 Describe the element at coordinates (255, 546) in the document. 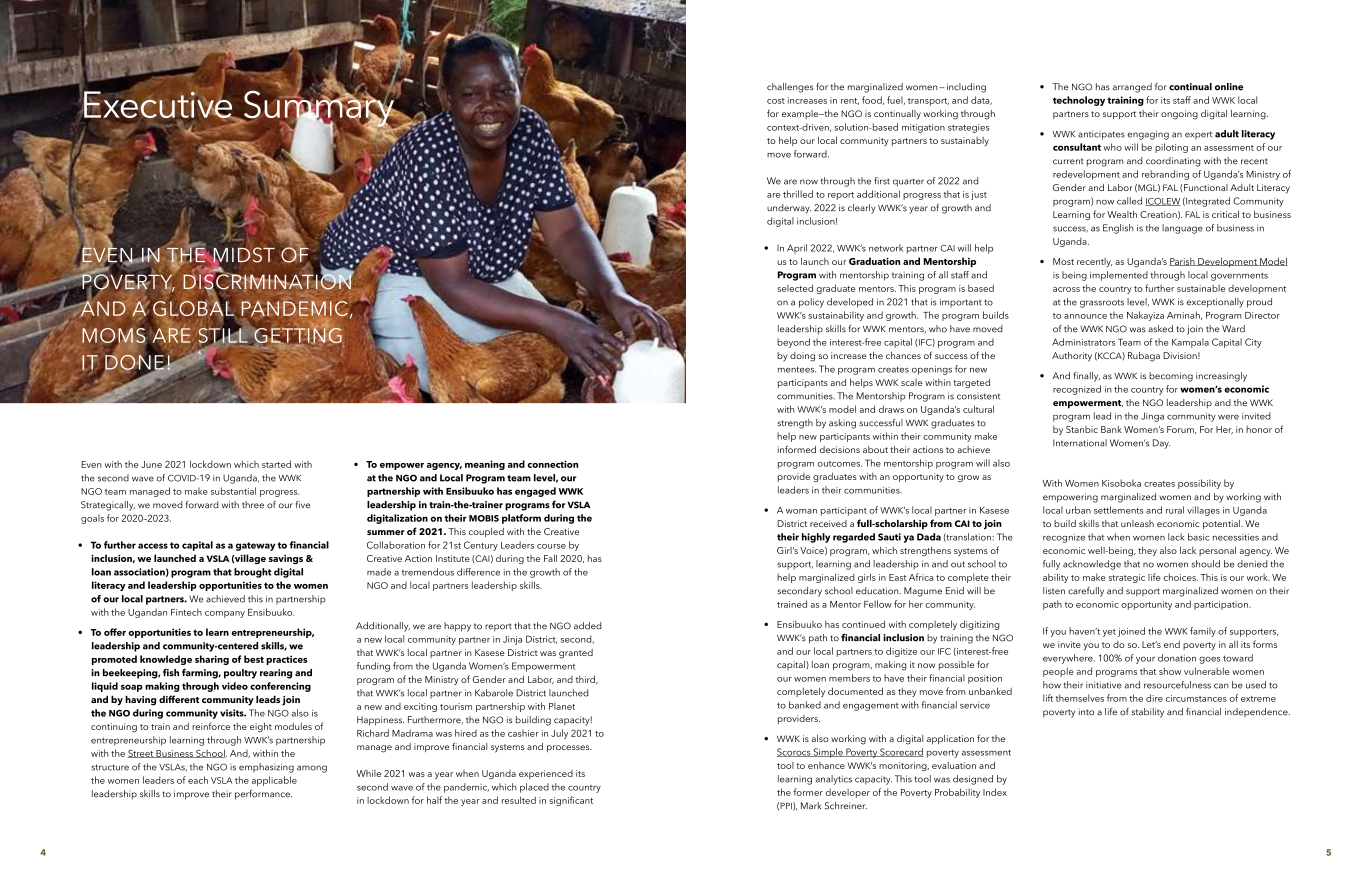

I see `gateway` at that location.
